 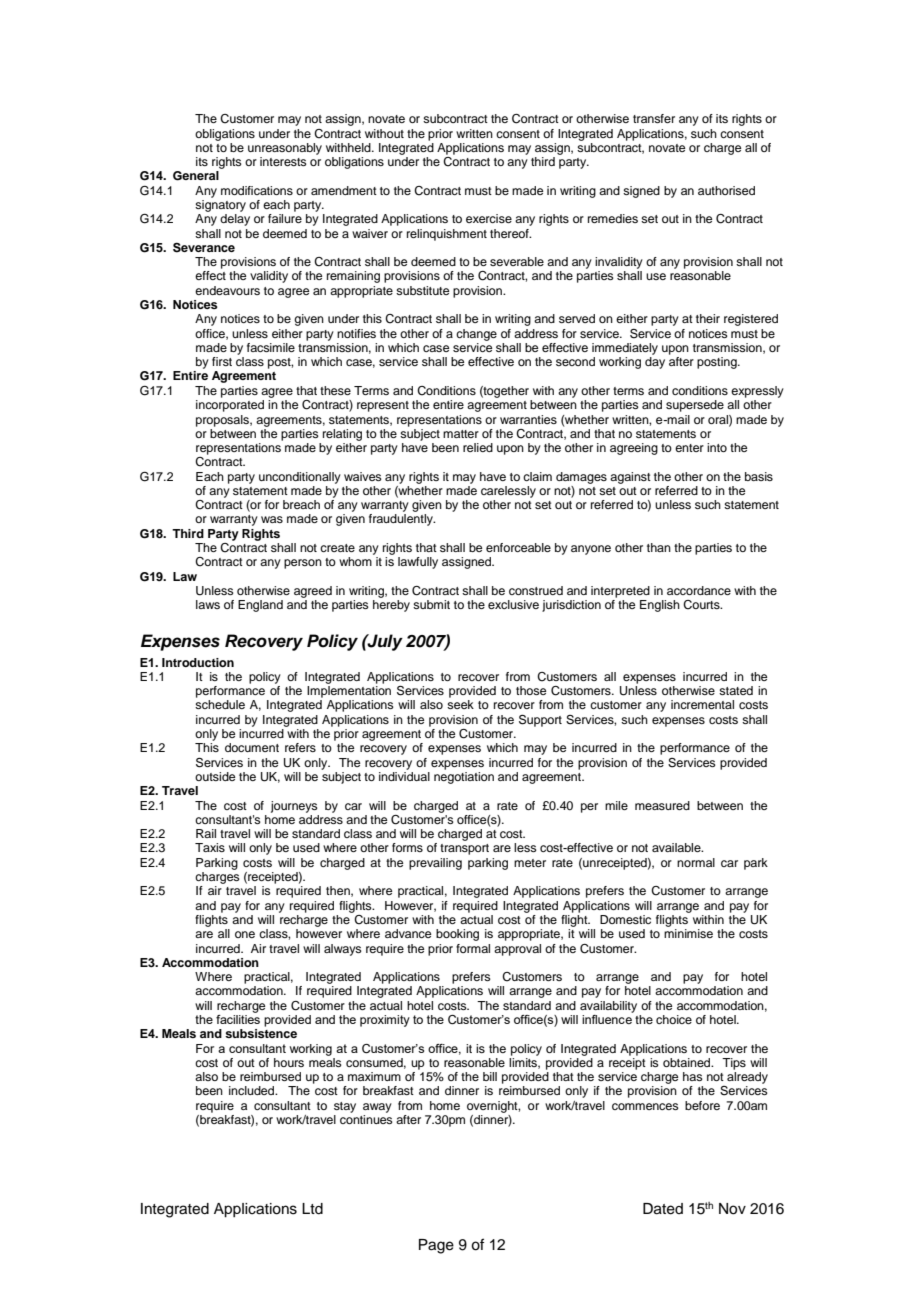 What do you see at coordinates (464, 849) in the image?
I see `transport` at bounding box center [464, 849].
